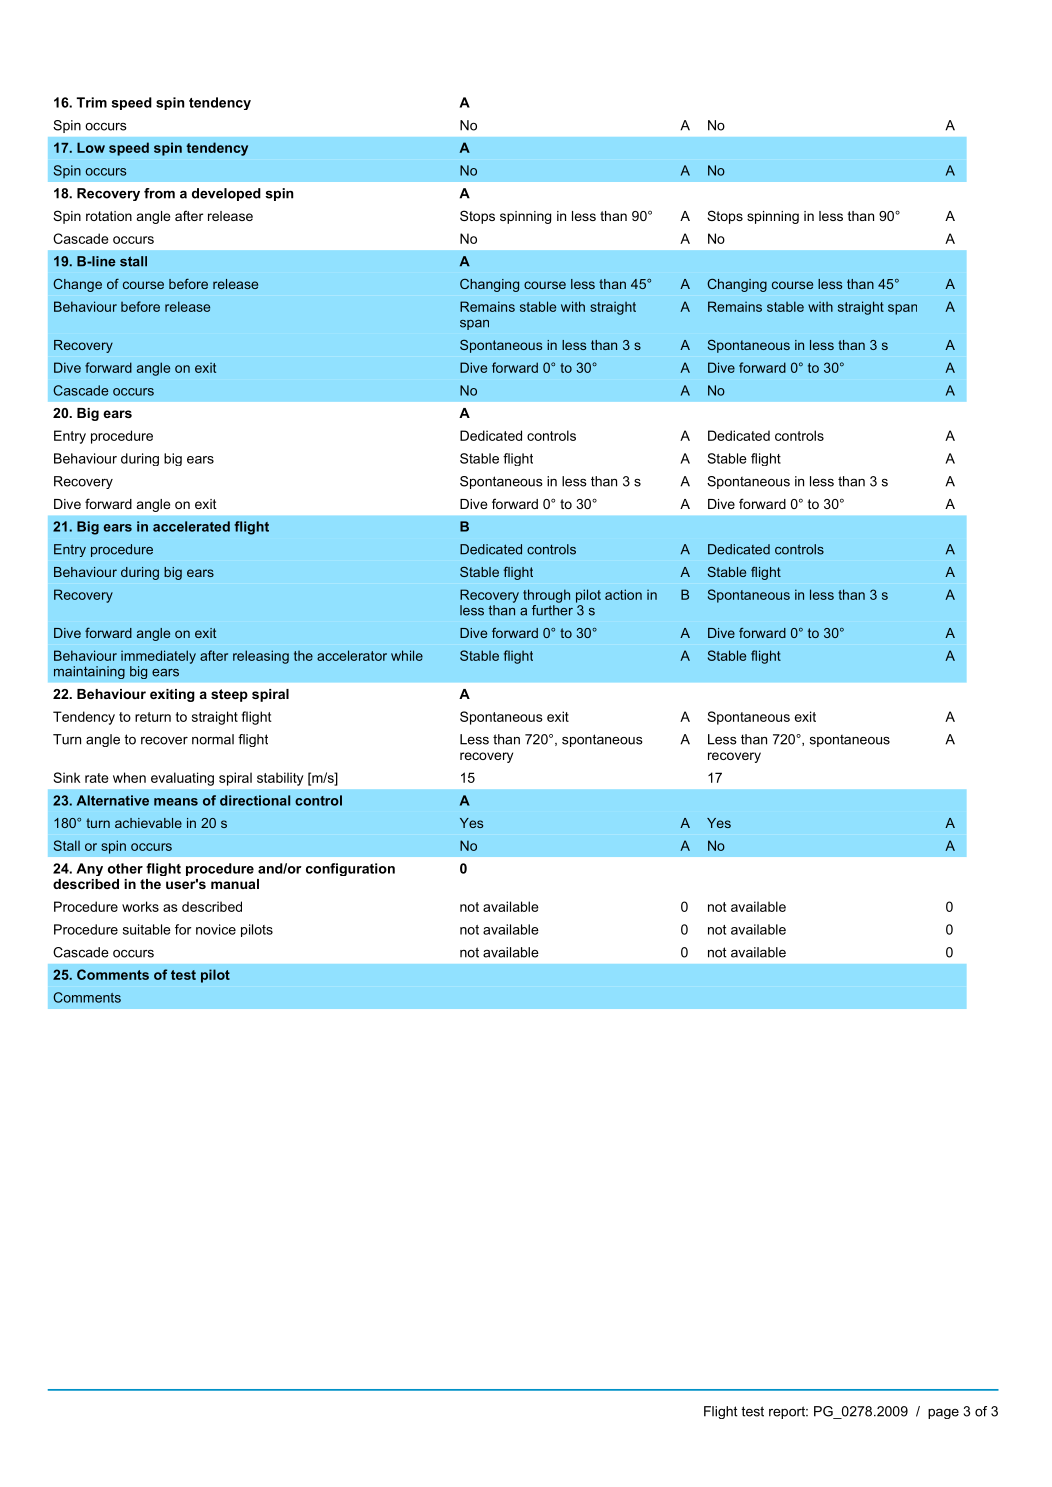 This document has width=1052, height=1487. What do you see at coordinates (147, 929) in the document?
I see `suitable` at bounding box center [147, 929].
